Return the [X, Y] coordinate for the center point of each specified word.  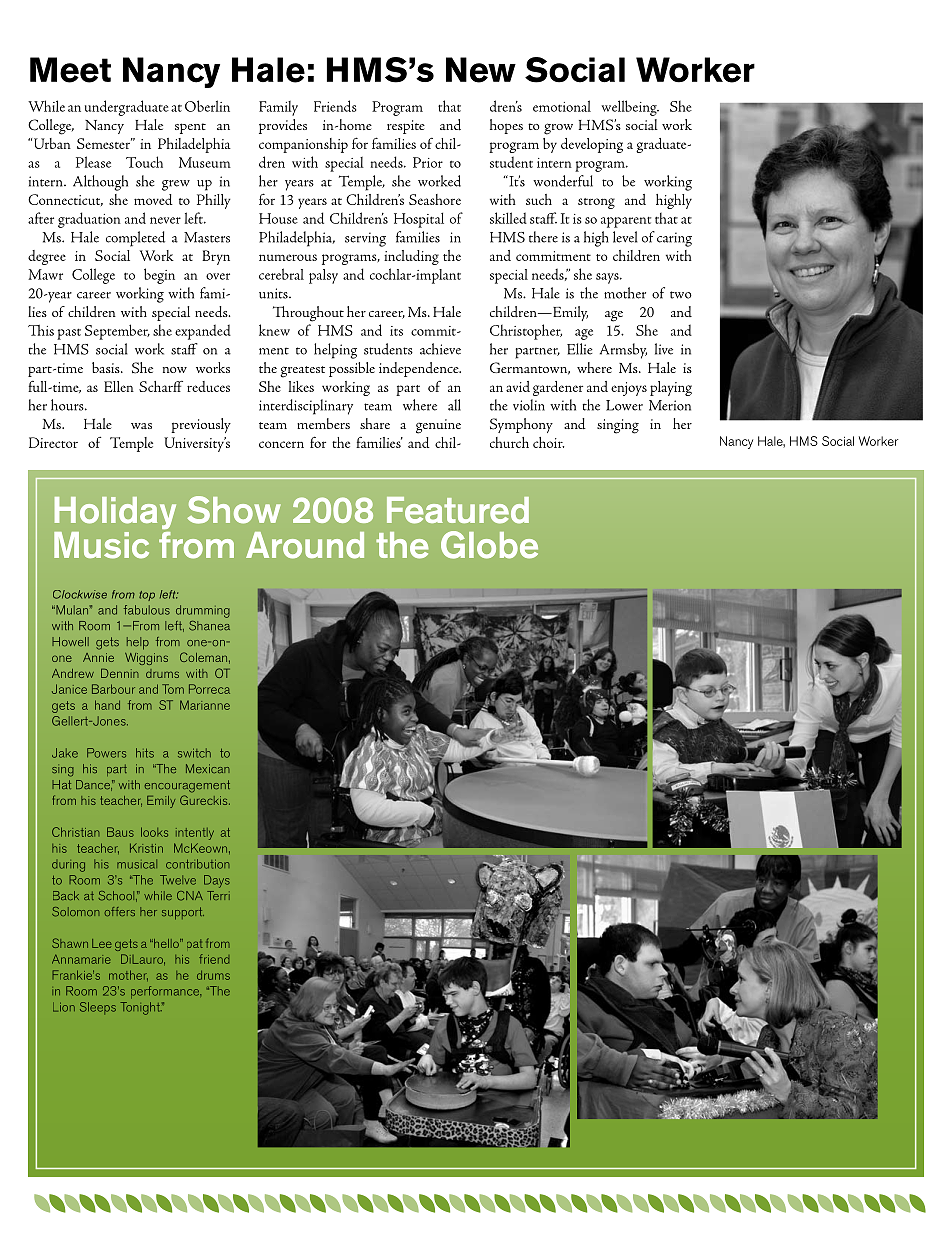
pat [195, 943]
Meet [70, 70]
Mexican [208, 768]
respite [406, 127]
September [117, 332]
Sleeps [98, 1008]
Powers [106, 753]
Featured [458, 510]
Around [305, 545]
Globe [489, 545]
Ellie [580, 349]
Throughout [308, 314]
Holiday [115, 513]
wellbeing [630, 108]
